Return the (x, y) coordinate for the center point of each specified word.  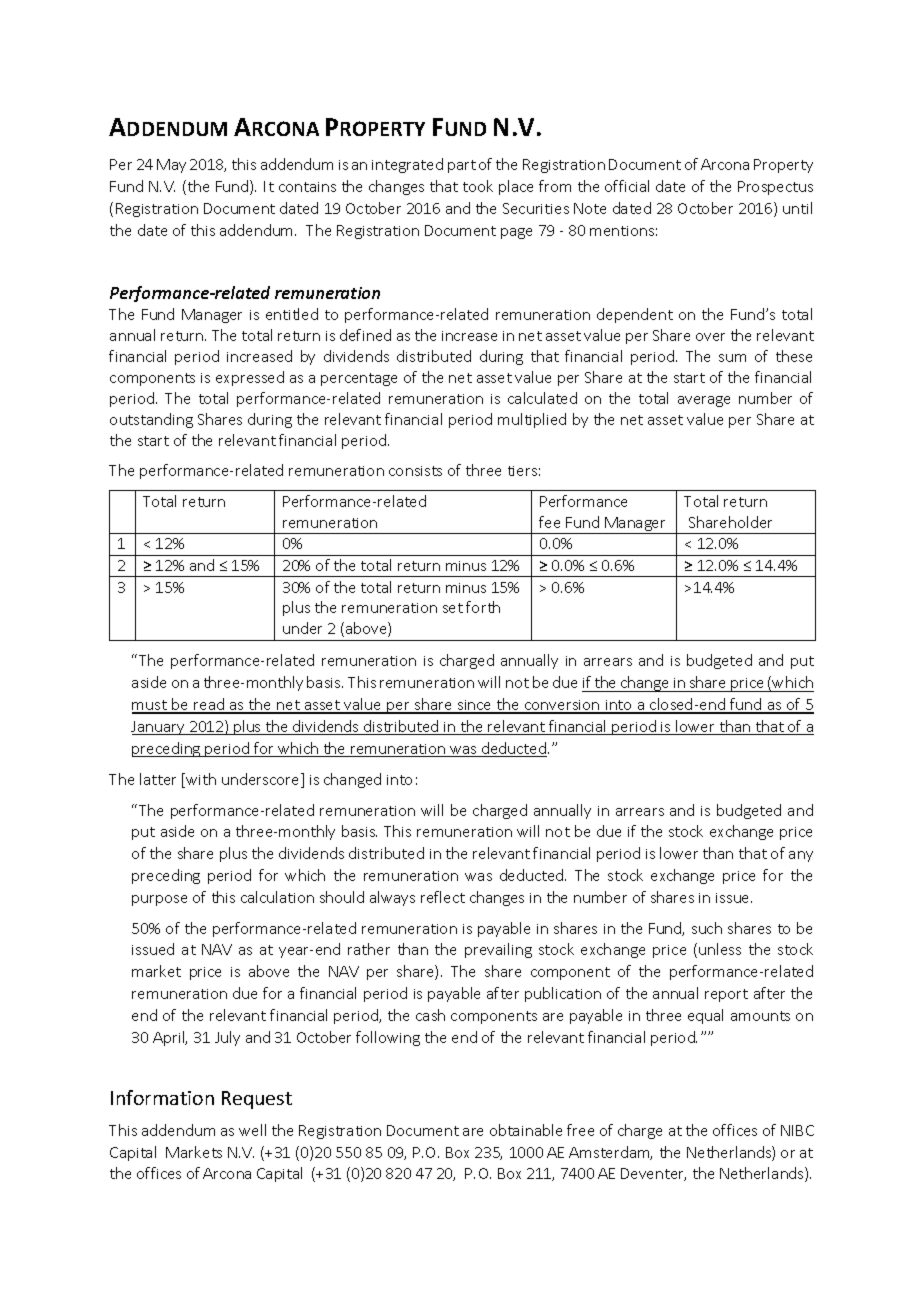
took (478, 186)
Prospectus (775, 188)
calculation (277, 897)
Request (257, 1100)
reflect (443, 897)
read (209, 705)
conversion (562, 706)
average (704, 401)
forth (483, 607)
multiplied (532, 420)
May (171, 166)
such (707, 928)
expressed (250, 378)
